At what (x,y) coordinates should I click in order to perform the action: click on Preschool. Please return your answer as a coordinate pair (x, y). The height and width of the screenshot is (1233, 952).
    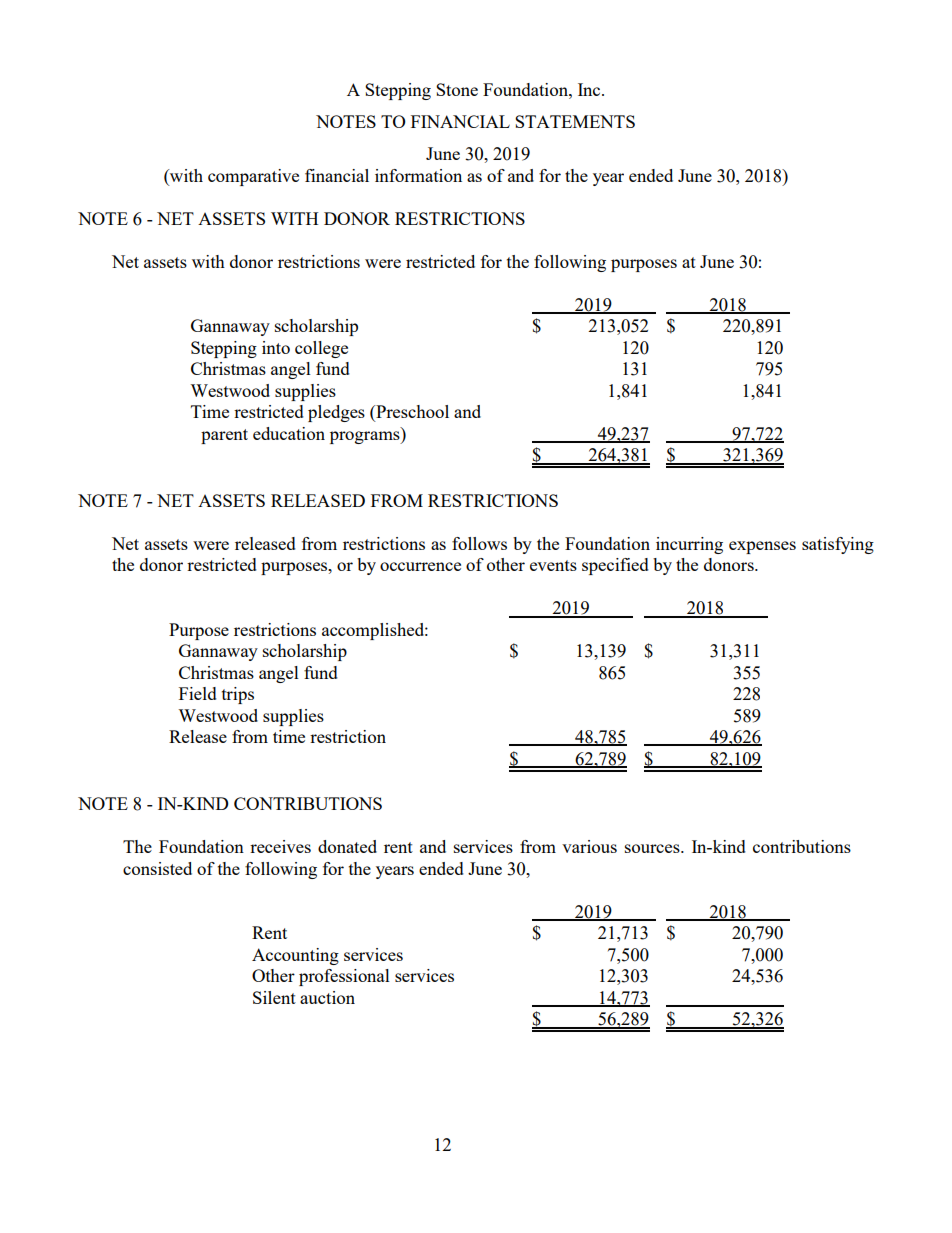
    Looking at the image, I should click on (411, 413).
